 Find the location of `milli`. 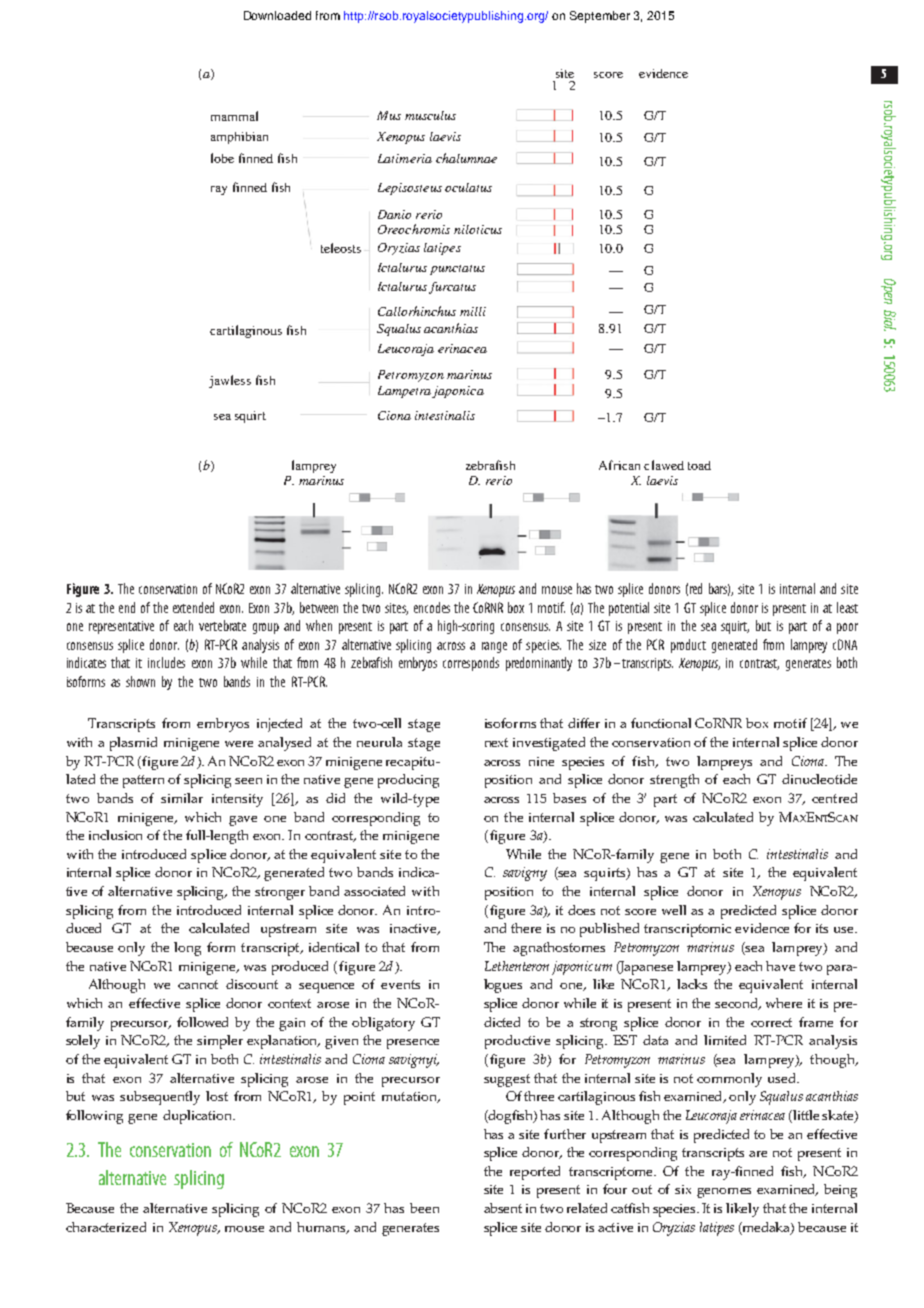

milli is located at coordinates (473, 311).
